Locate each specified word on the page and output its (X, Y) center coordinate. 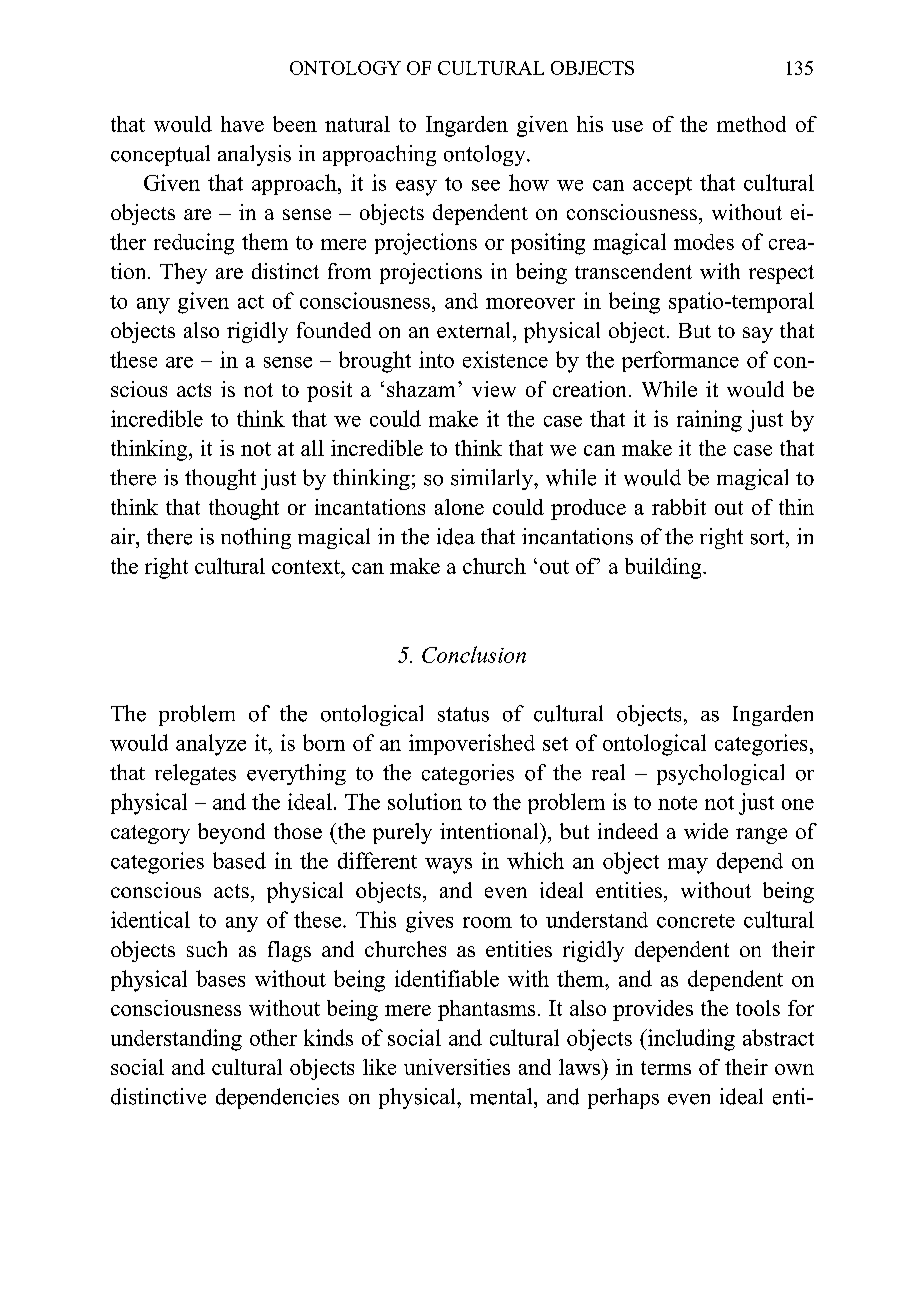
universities (457, 1067)
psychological (720, 774)
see (486, 185)
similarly (493, 479)
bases (220, 978)
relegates (195, 774)
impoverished (472, 744)
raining (709, 421)
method (751, 124)
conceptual (160, 155)
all (312, 448)
